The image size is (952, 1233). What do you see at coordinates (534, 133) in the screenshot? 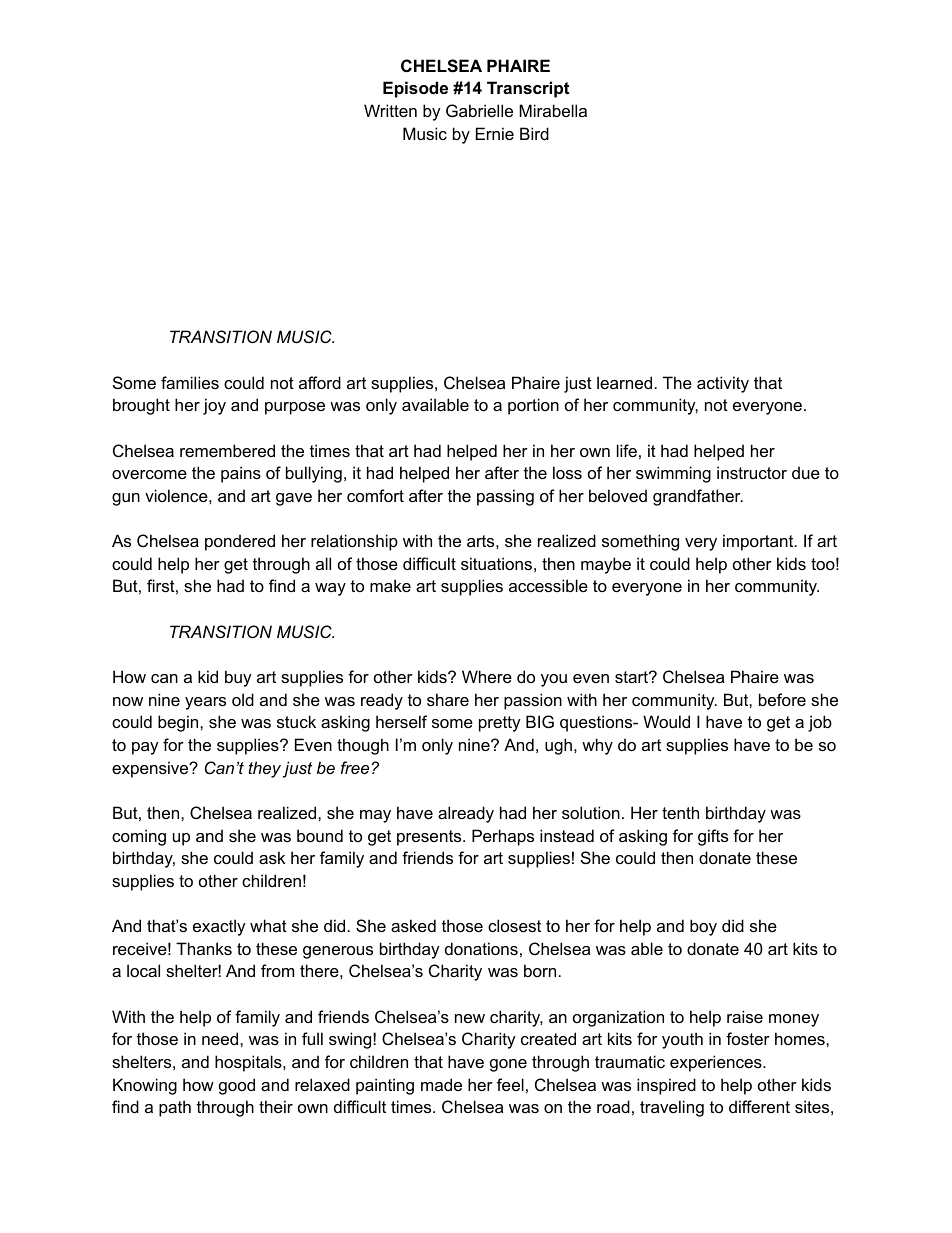
I see `Bird` at bounding box center [534, 133].
